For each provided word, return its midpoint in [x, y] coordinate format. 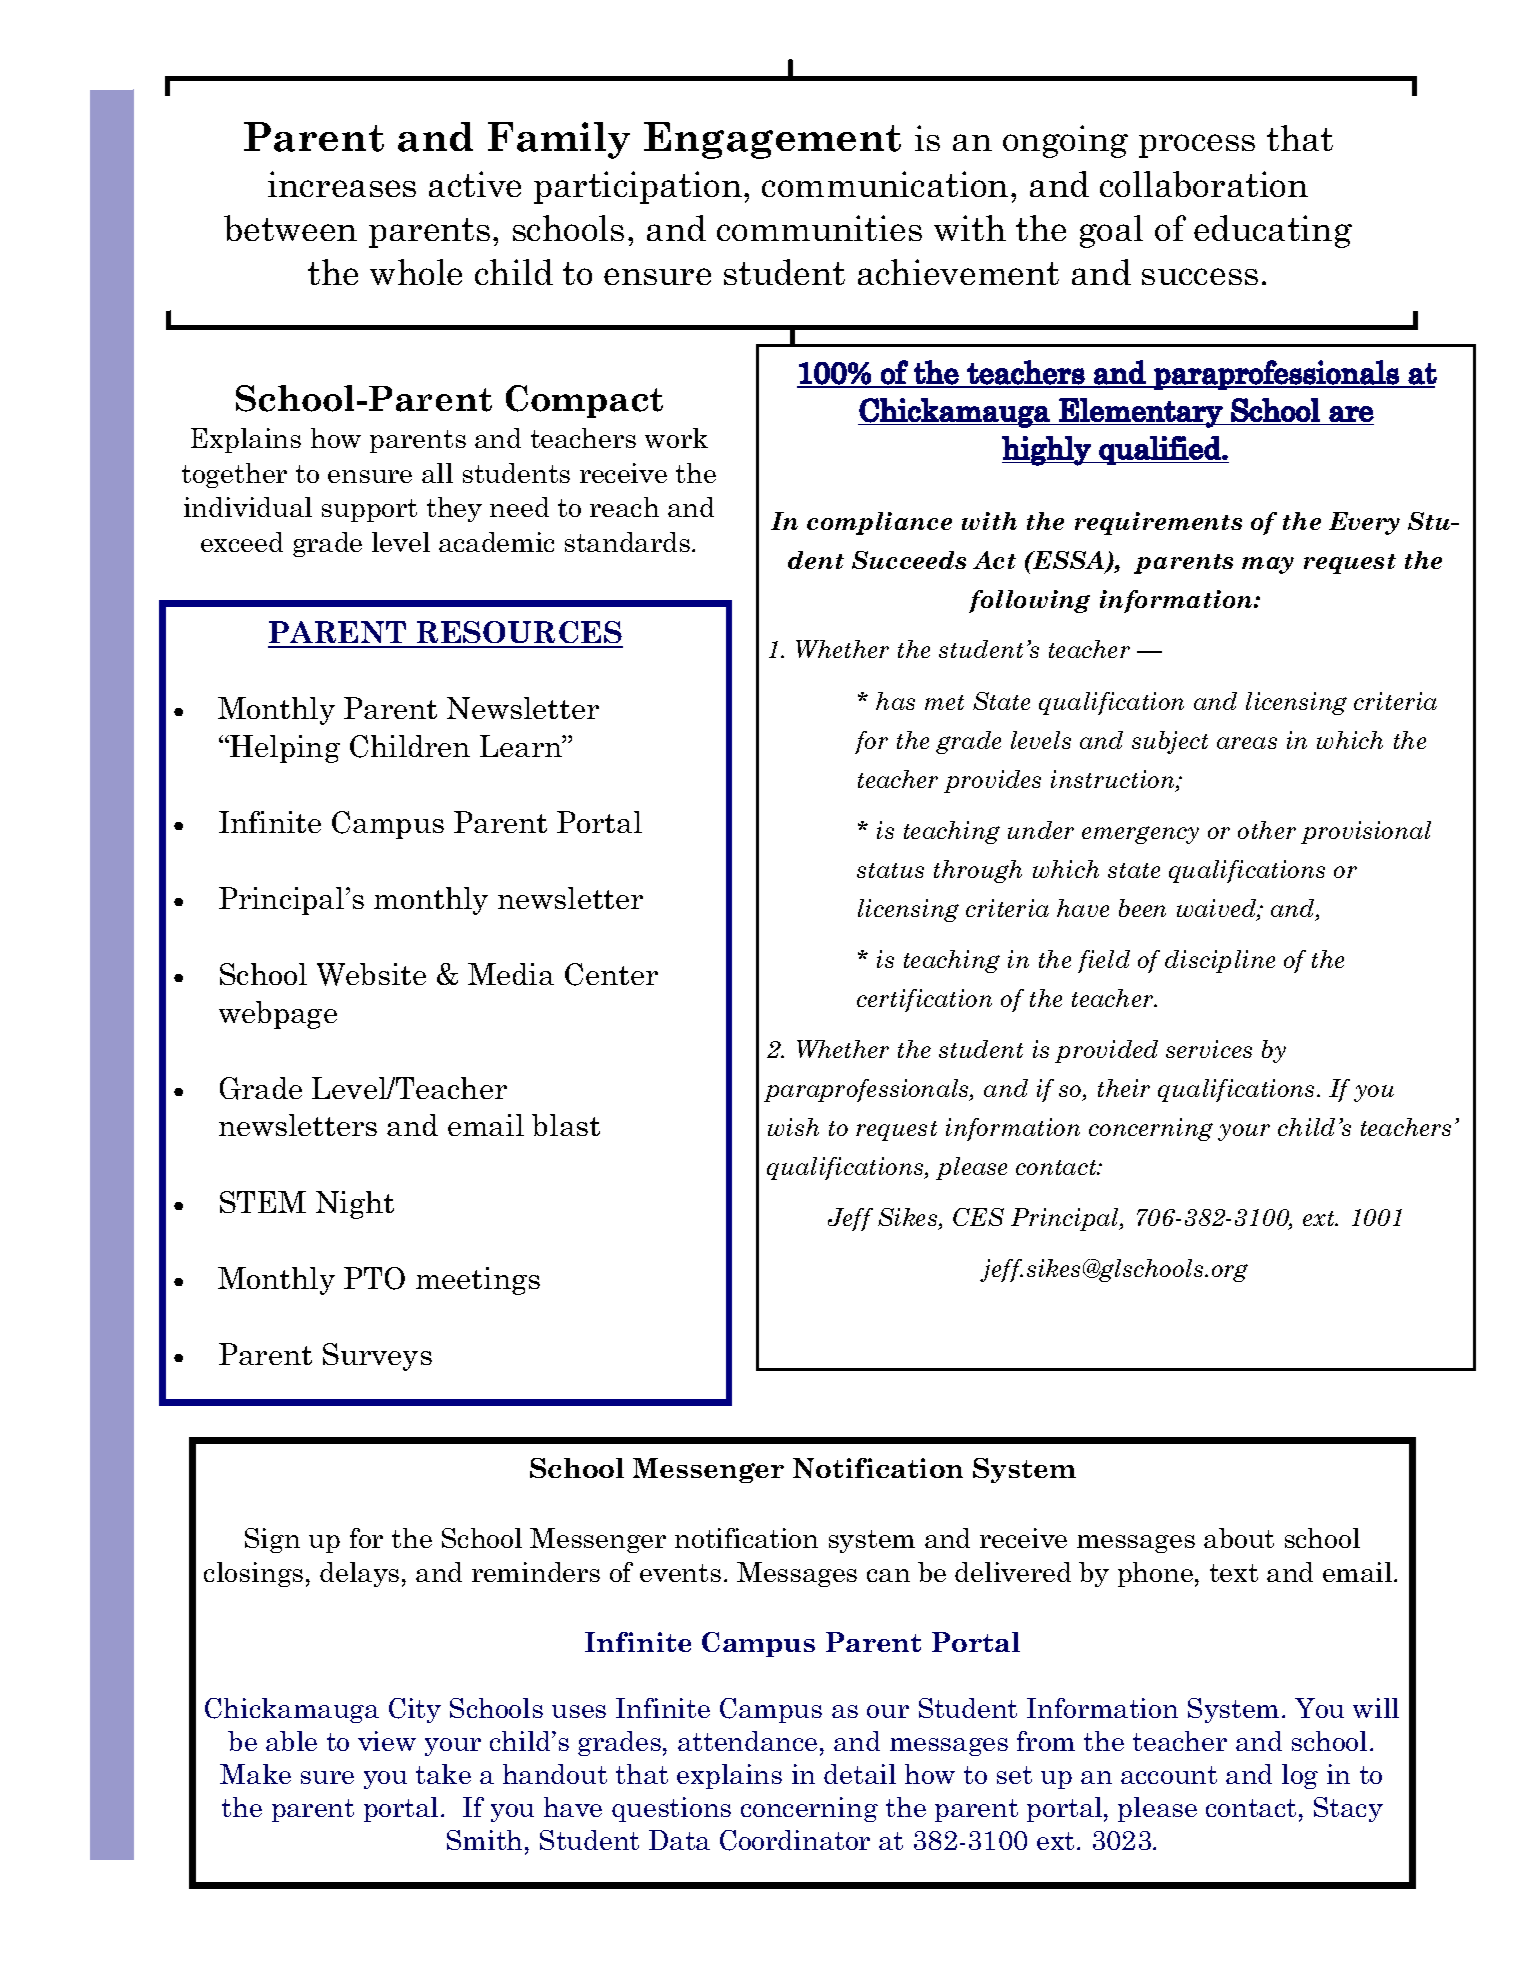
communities [819, 228]
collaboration [1204, 184]
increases [342, 184]
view [387, 1741]
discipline [1220, 961]
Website [371, 974]
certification [924, 1000]
